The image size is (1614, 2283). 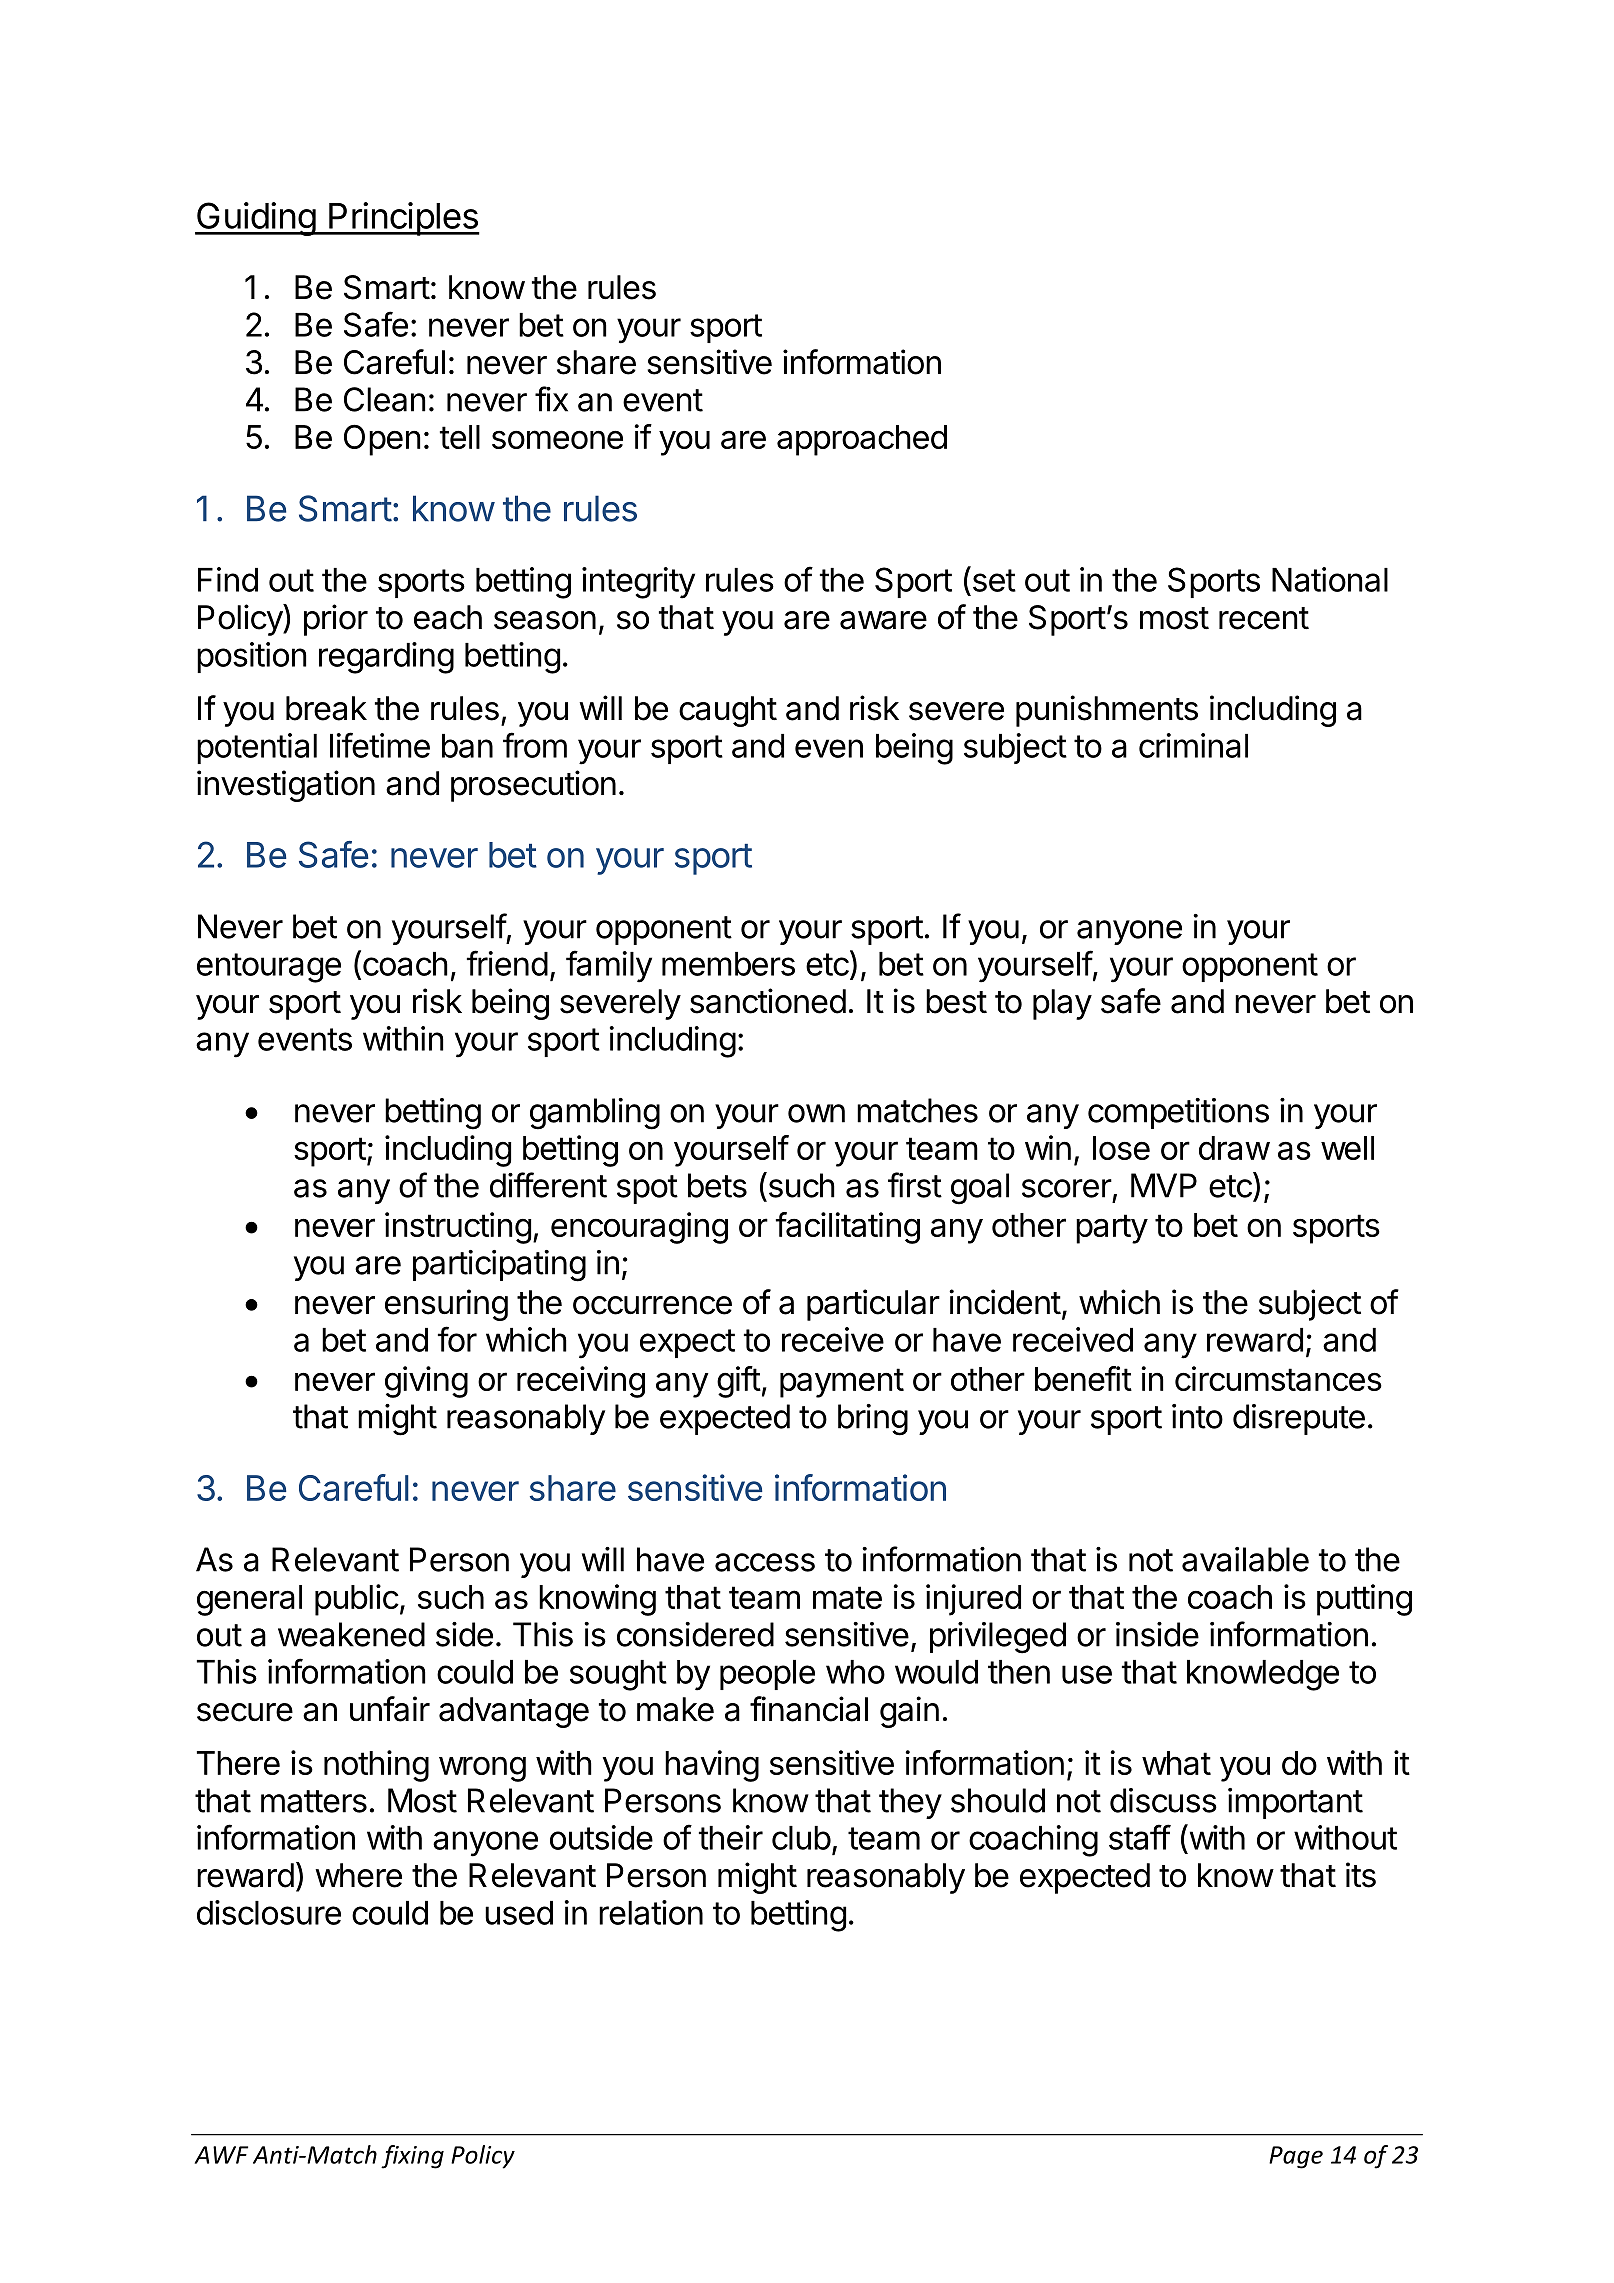 What do you see at coordinates (862, 440) in the screenshot?
I see `approached` at bounding box center [862, 440].
